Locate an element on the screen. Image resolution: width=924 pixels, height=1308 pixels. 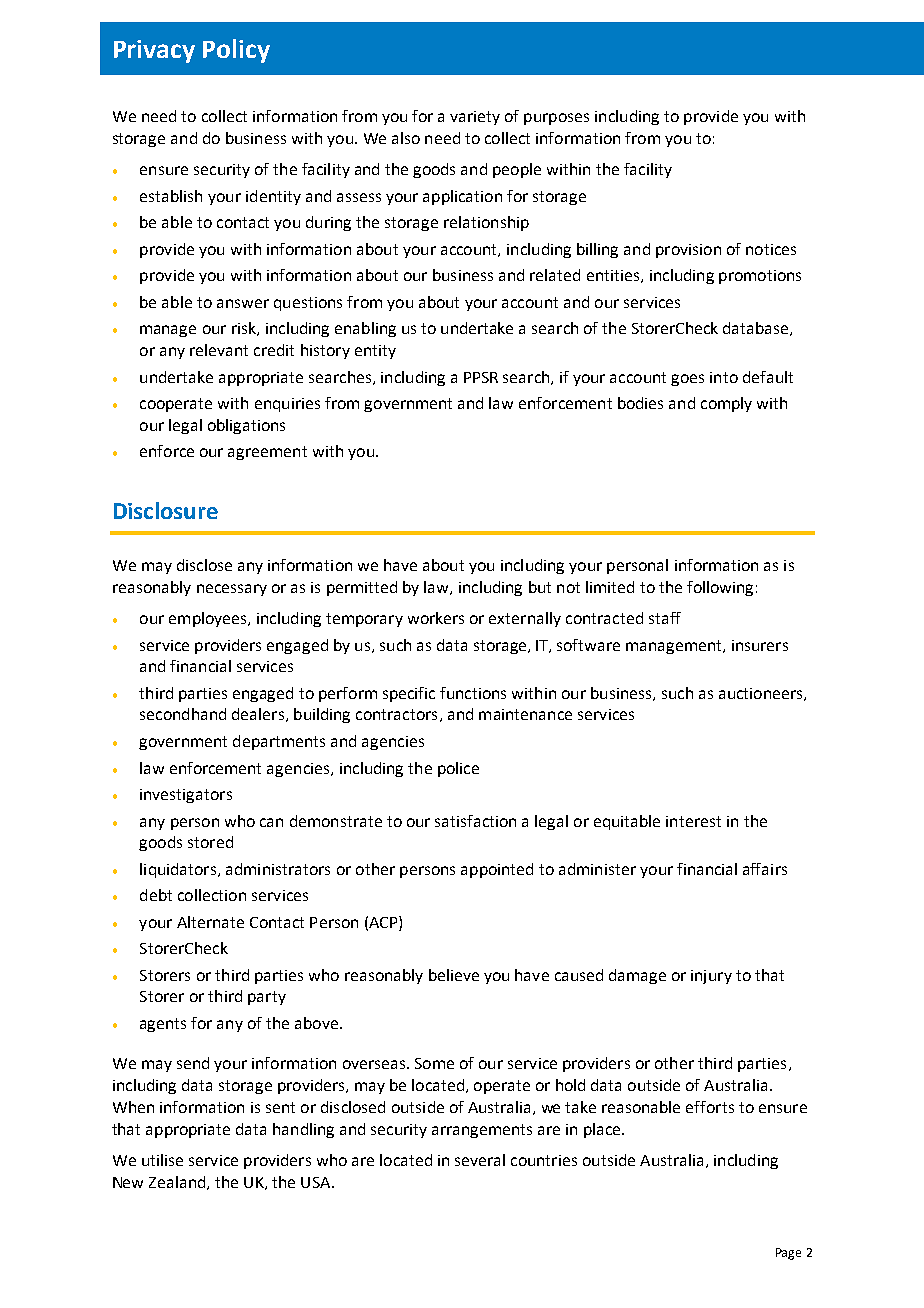
satisfaction is located at coordinates (475, 821).
